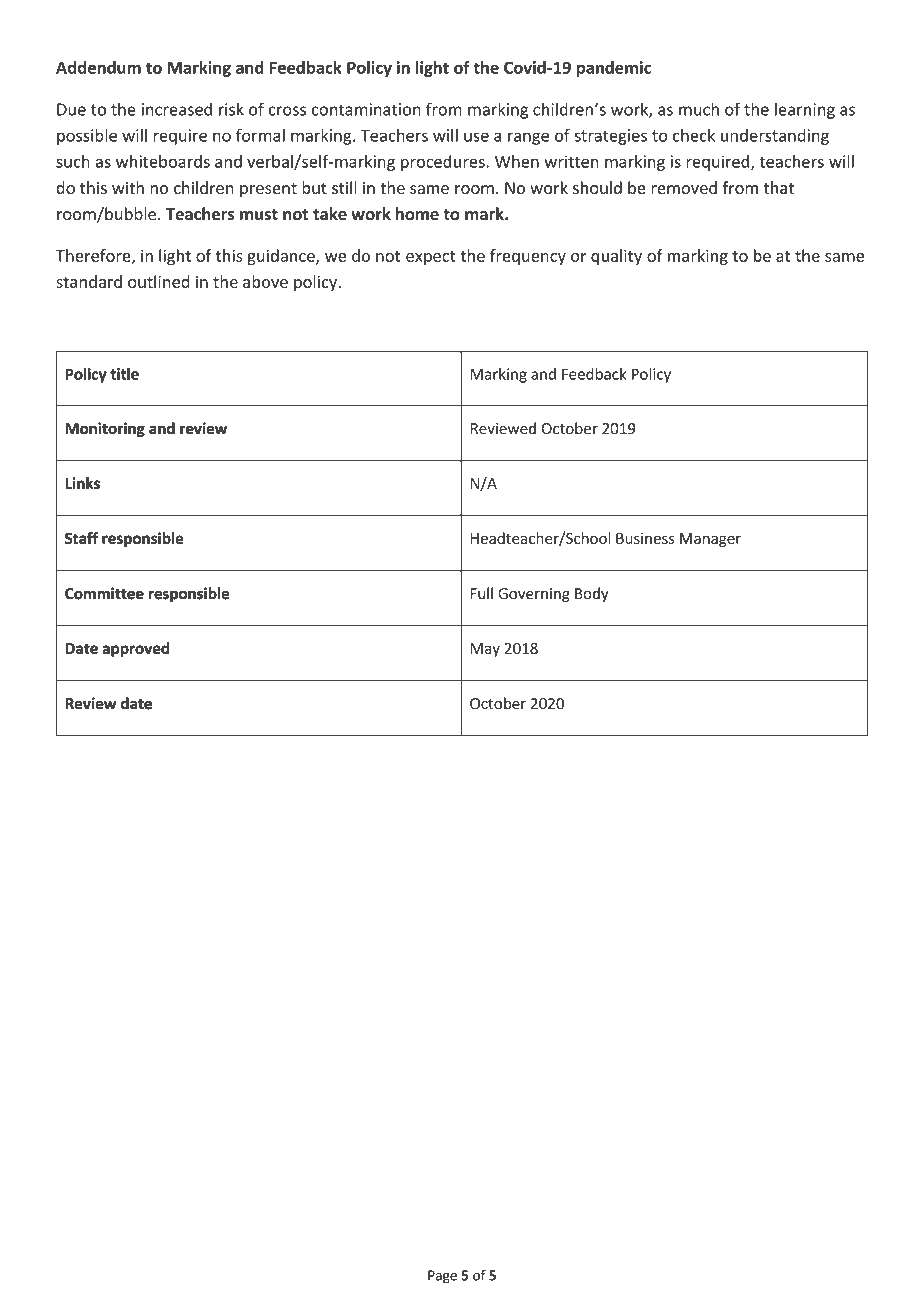 The height and width of the screenshot is (1308, 924). Describe the element at coordinates (104, 593) in the screenshot. I see `Committee` at that location.
